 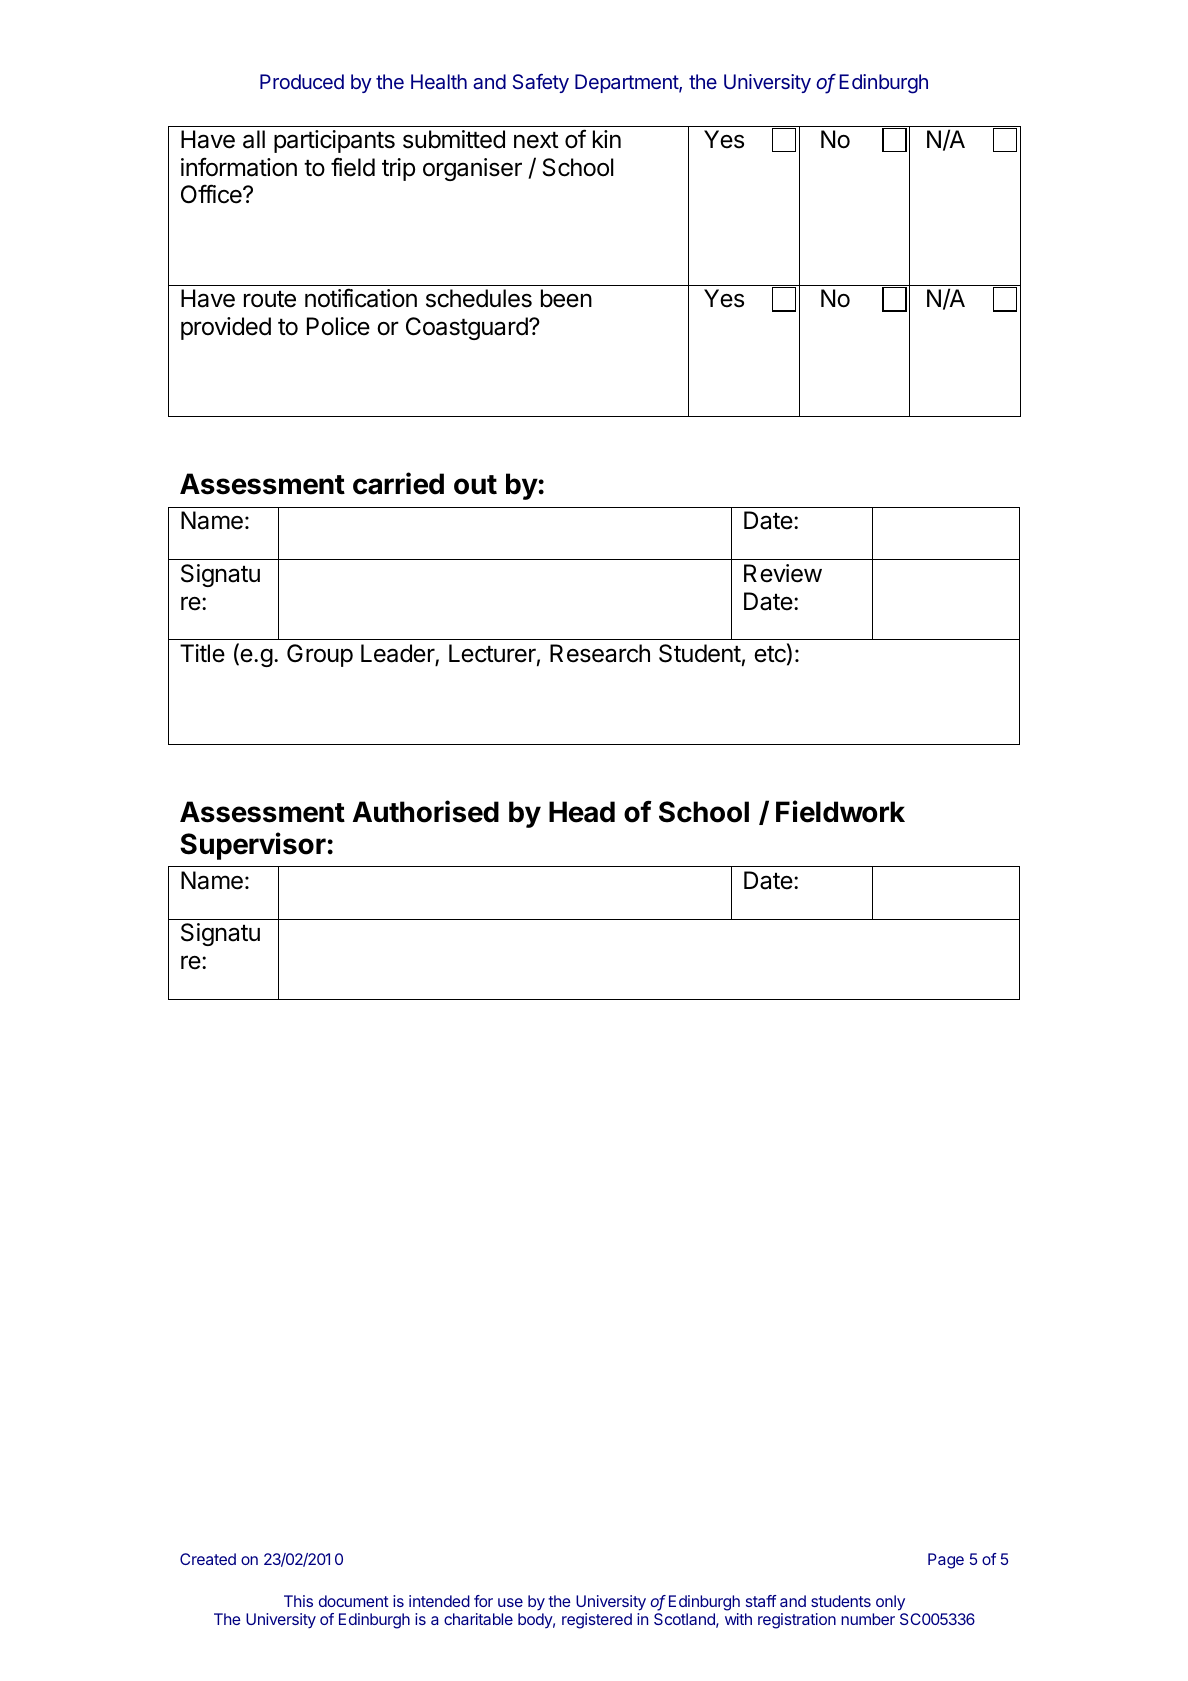 What do you see at coordinates (597, 1621) in the image?
I see `registered` at bounding box center [597, 1621].
